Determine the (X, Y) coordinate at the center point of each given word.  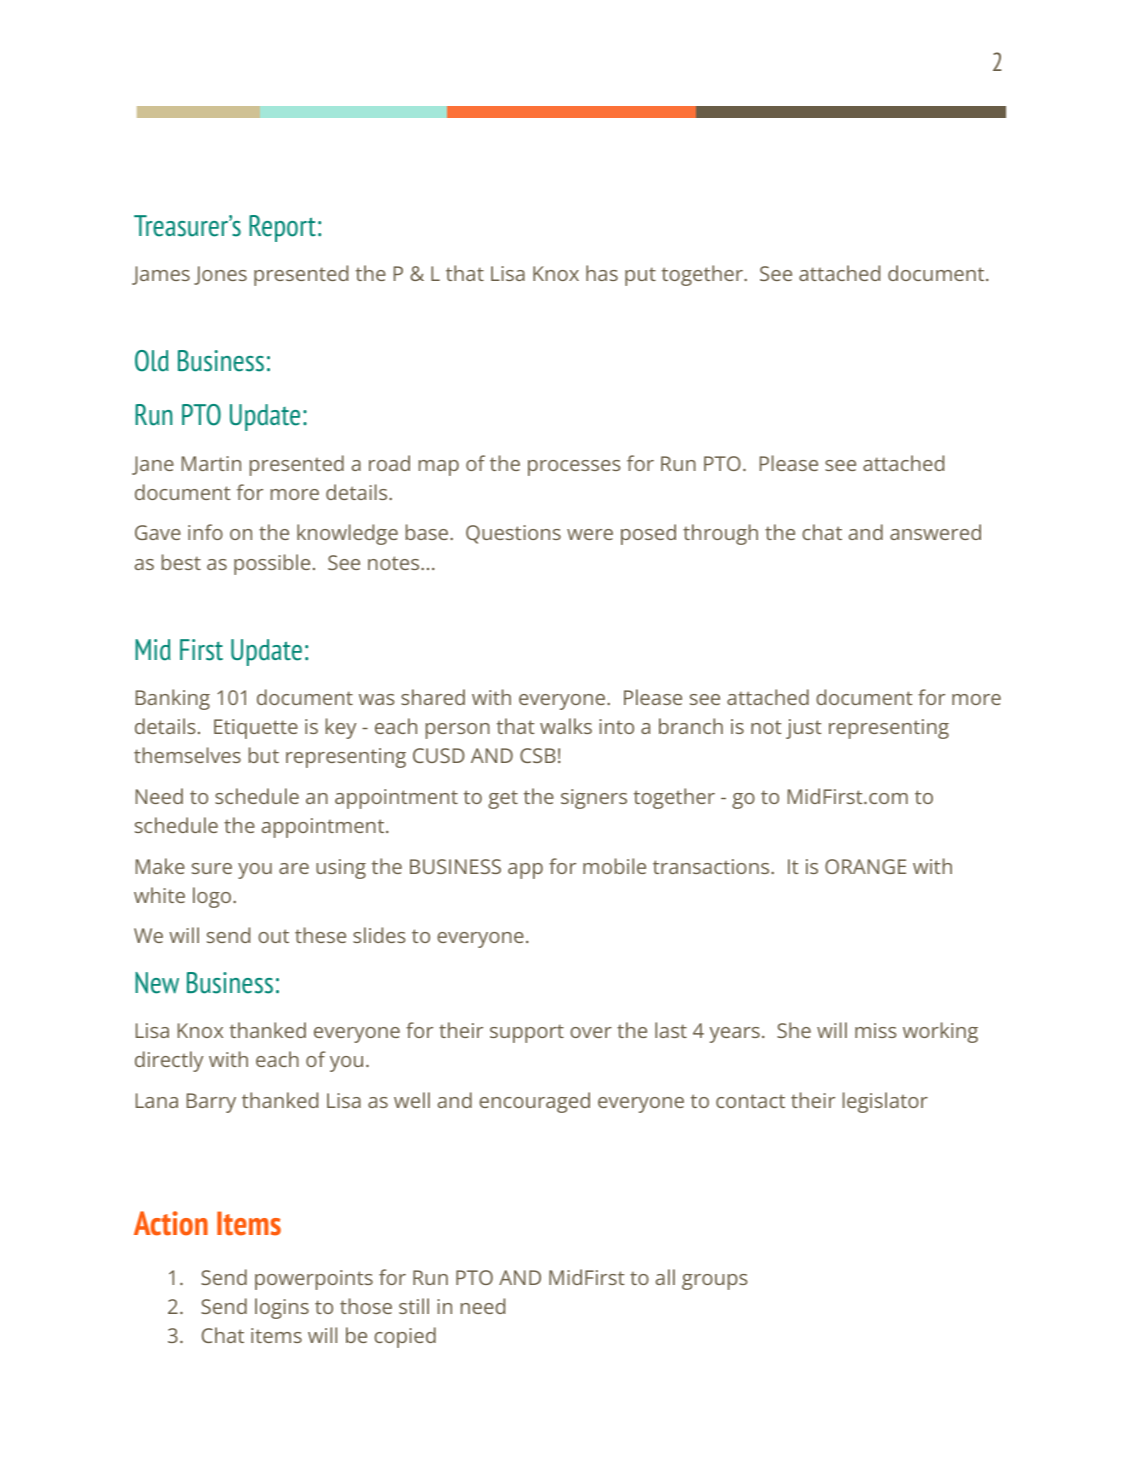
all (665, 1277)
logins (282, 1308)
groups (714, 1282)
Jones (220, 275)
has (602, 273)
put (640, 276)
